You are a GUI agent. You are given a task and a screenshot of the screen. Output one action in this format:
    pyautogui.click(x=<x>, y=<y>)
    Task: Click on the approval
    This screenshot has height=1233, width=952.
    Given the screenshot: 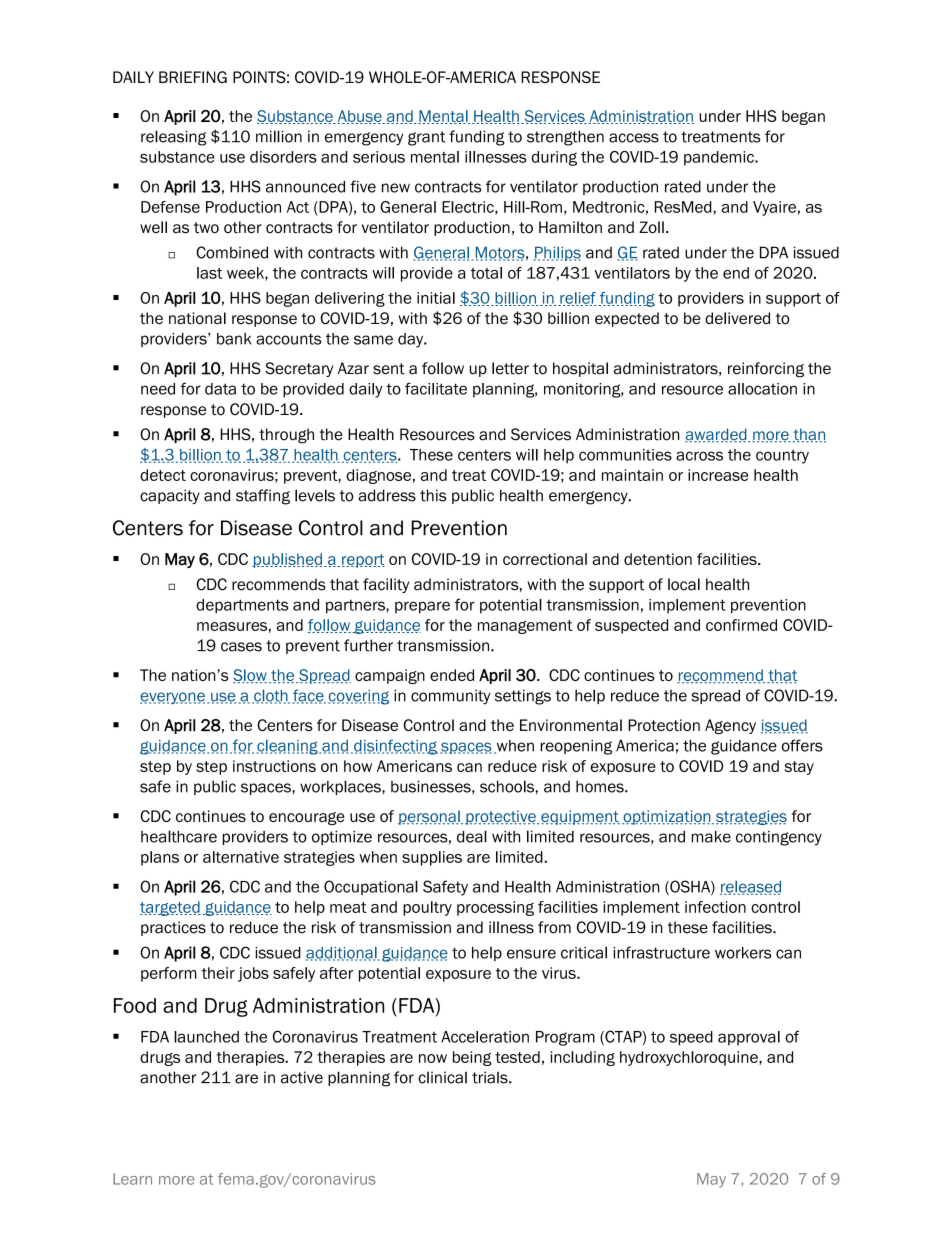 What is the action you would take?
    pyautogui.click(x=749, y=1038)
